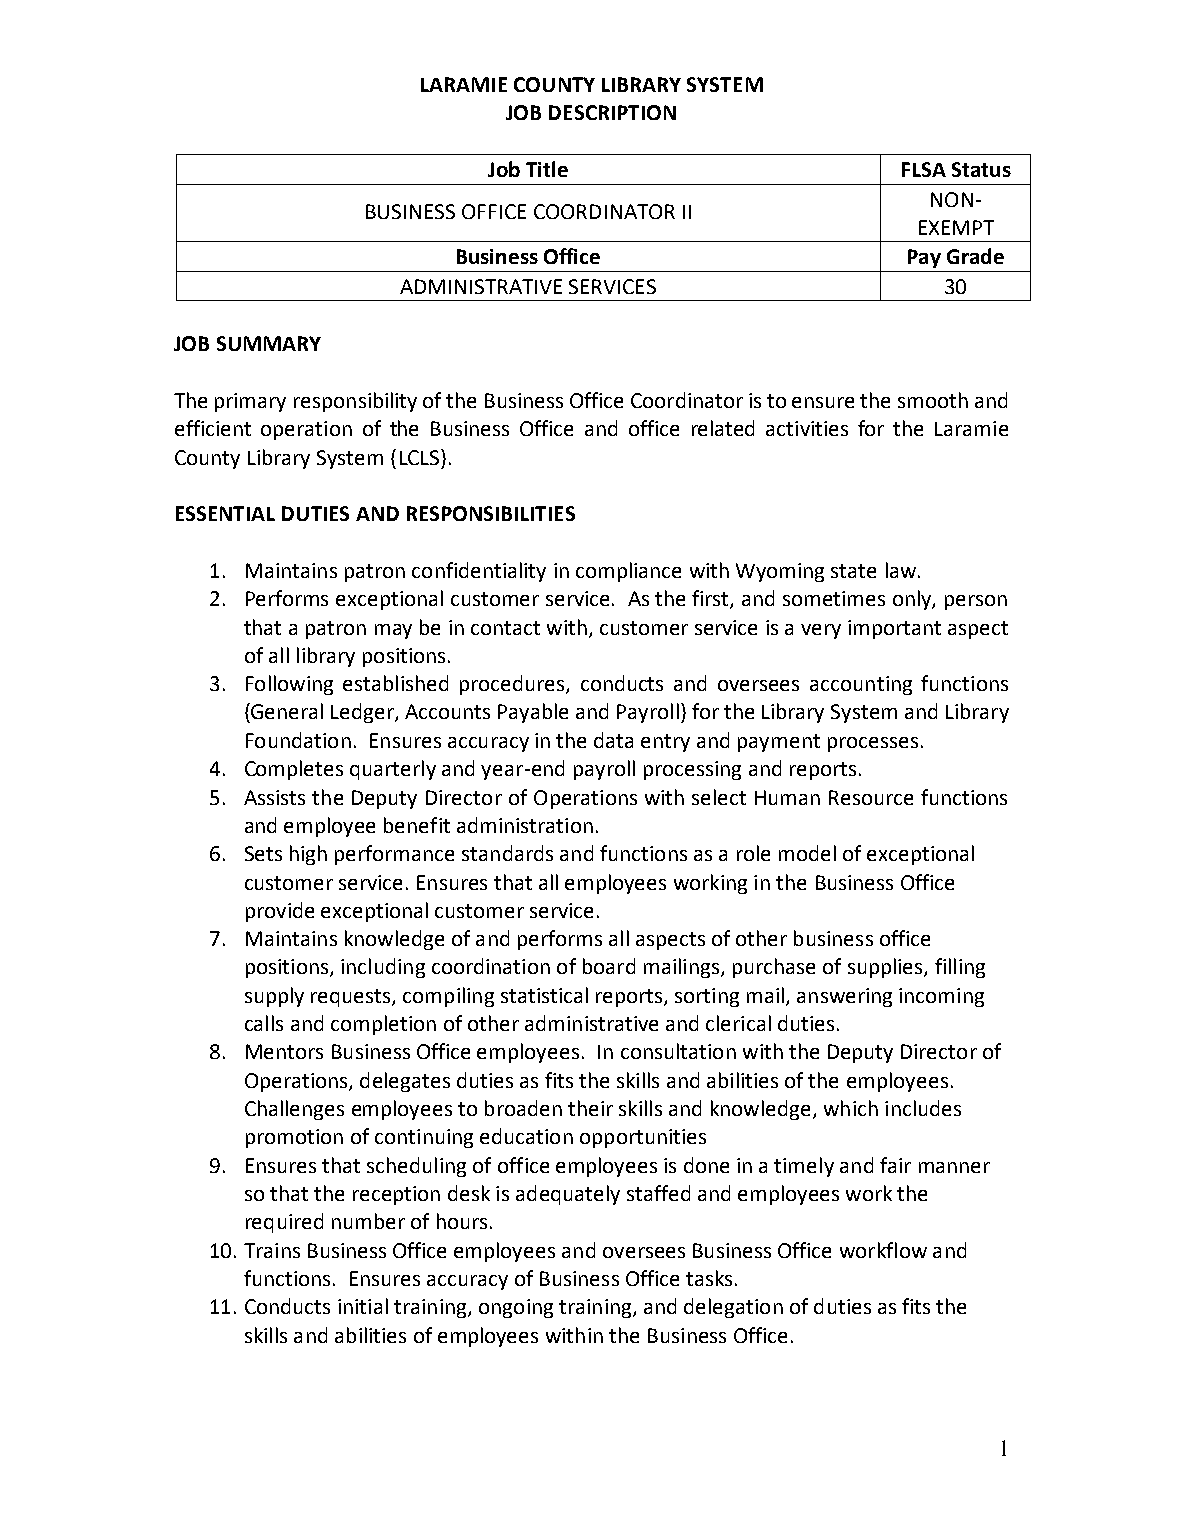 The image size is (1183, 1531). Describe the element at coordinates (516, 1308) in the screenshot. I see `ongoing` at that location.
